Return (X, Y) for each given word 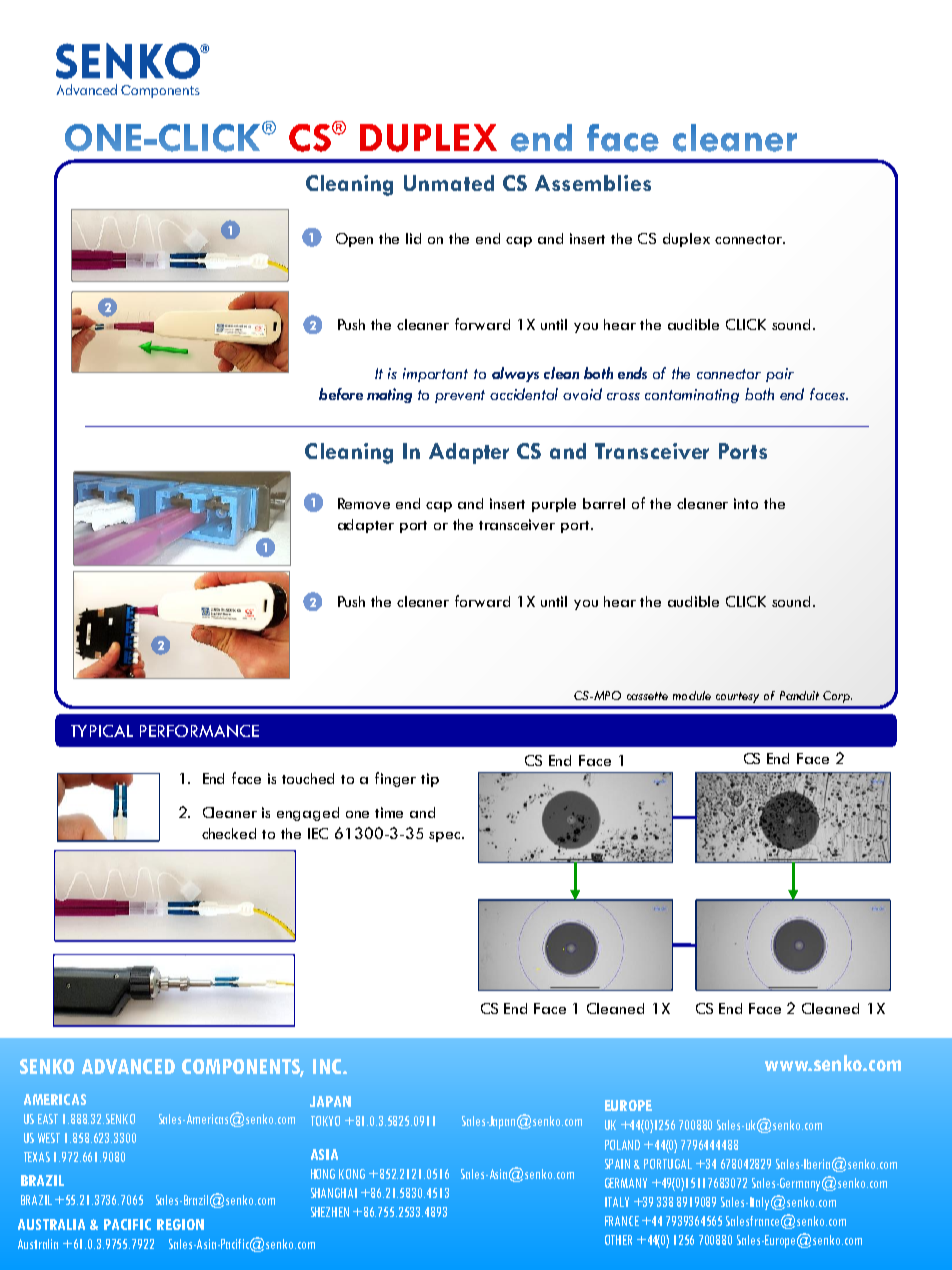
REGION (180, 1224)
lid (413, 238)
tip (430, 780)
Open (354, 240)
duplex (686, 240)
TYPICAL (102, 731)
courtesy (737, 697)
